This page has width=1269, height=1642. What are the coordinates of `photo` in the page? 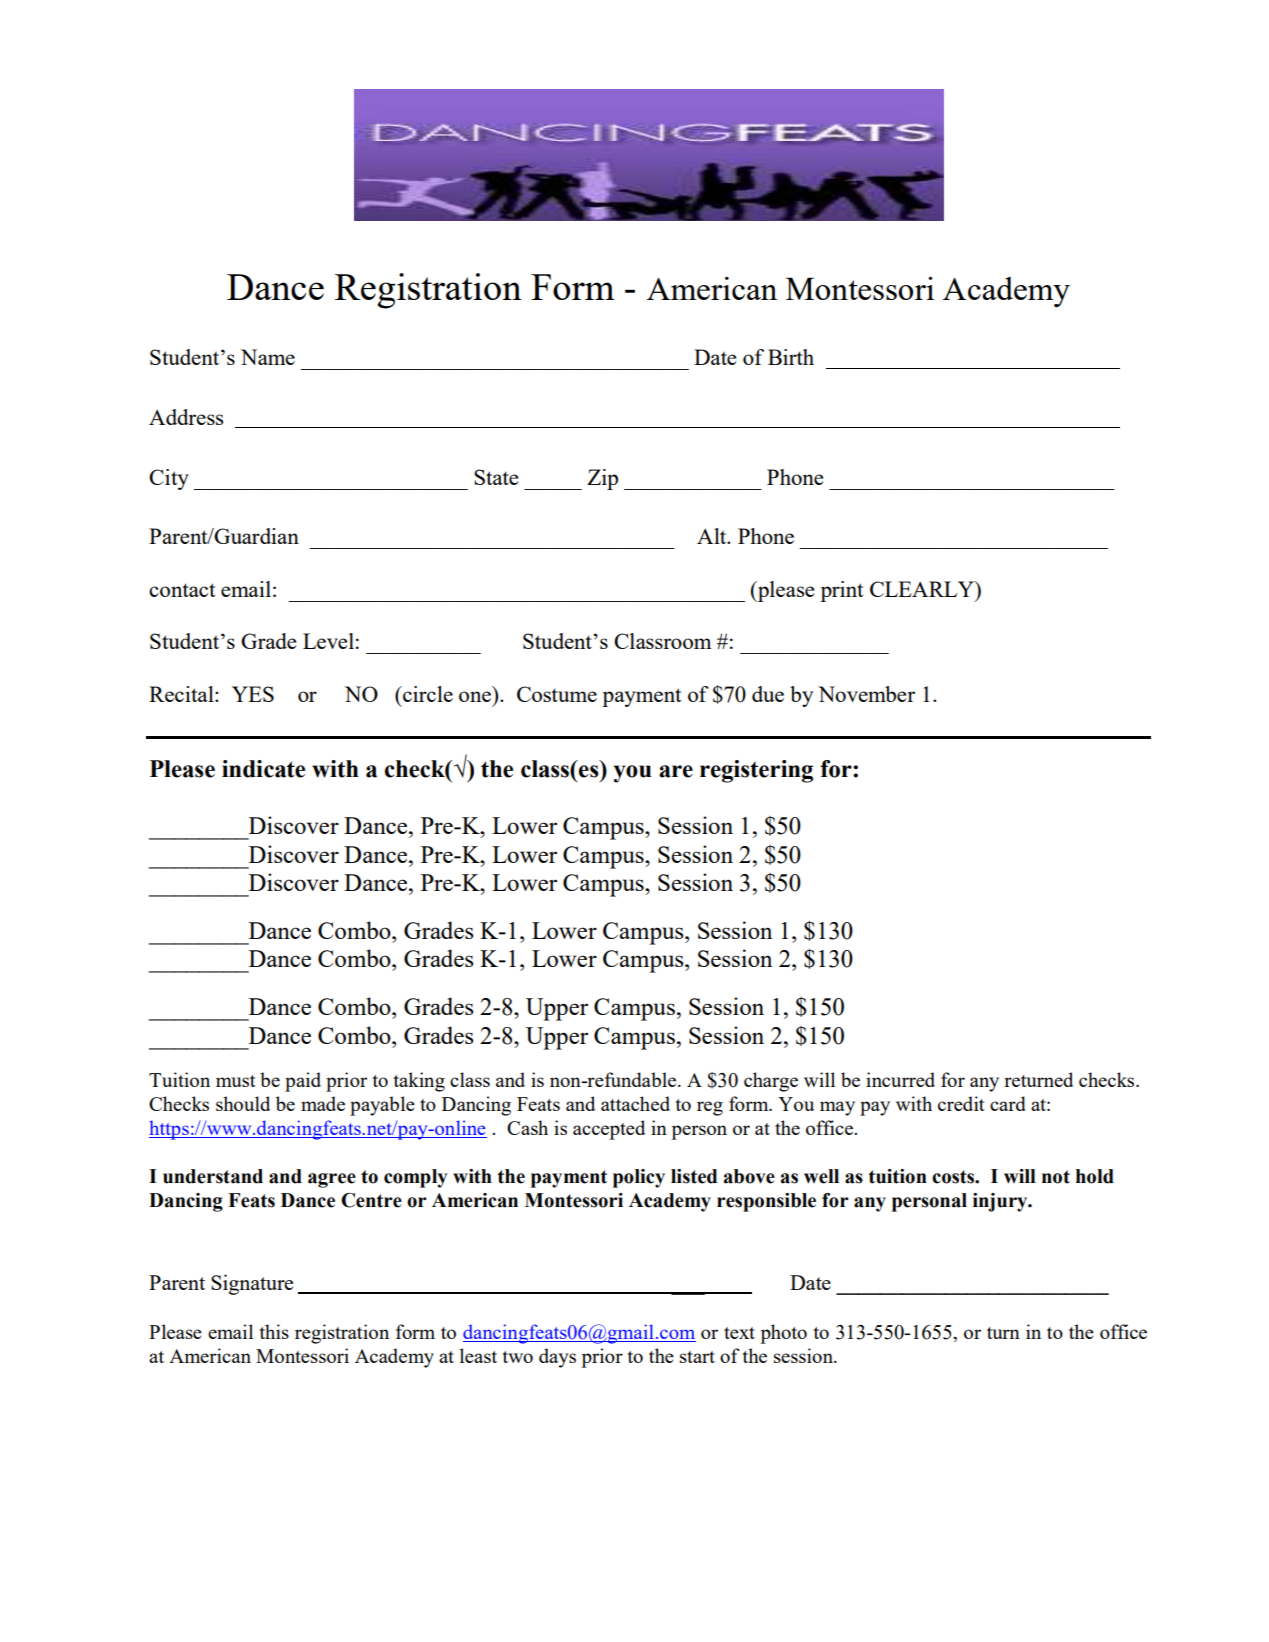 It's located at (783, 1334).
